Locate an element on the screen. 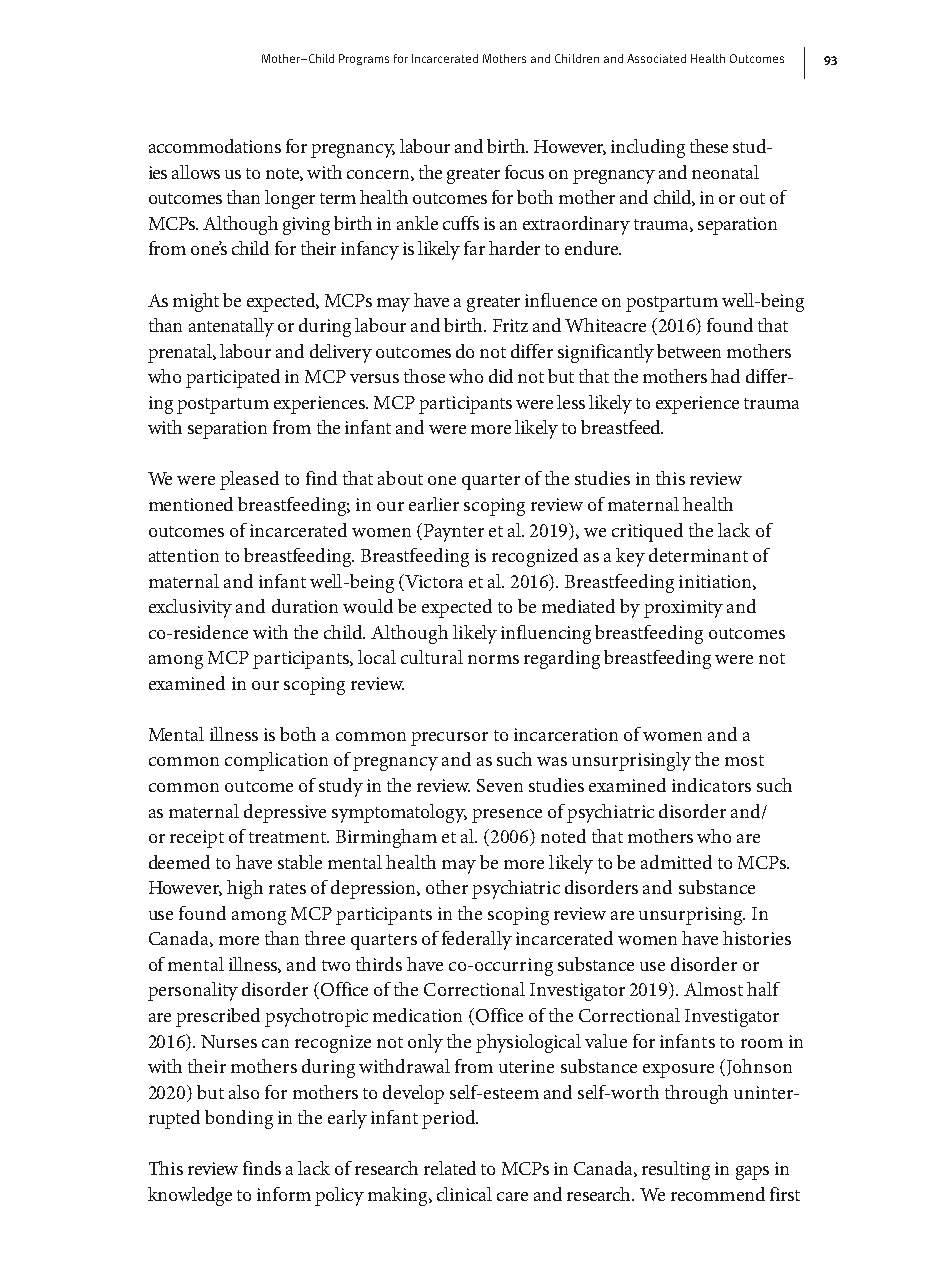 This screenshot has width=952, height=1281. inform is located at coordinates (284, 1194).
